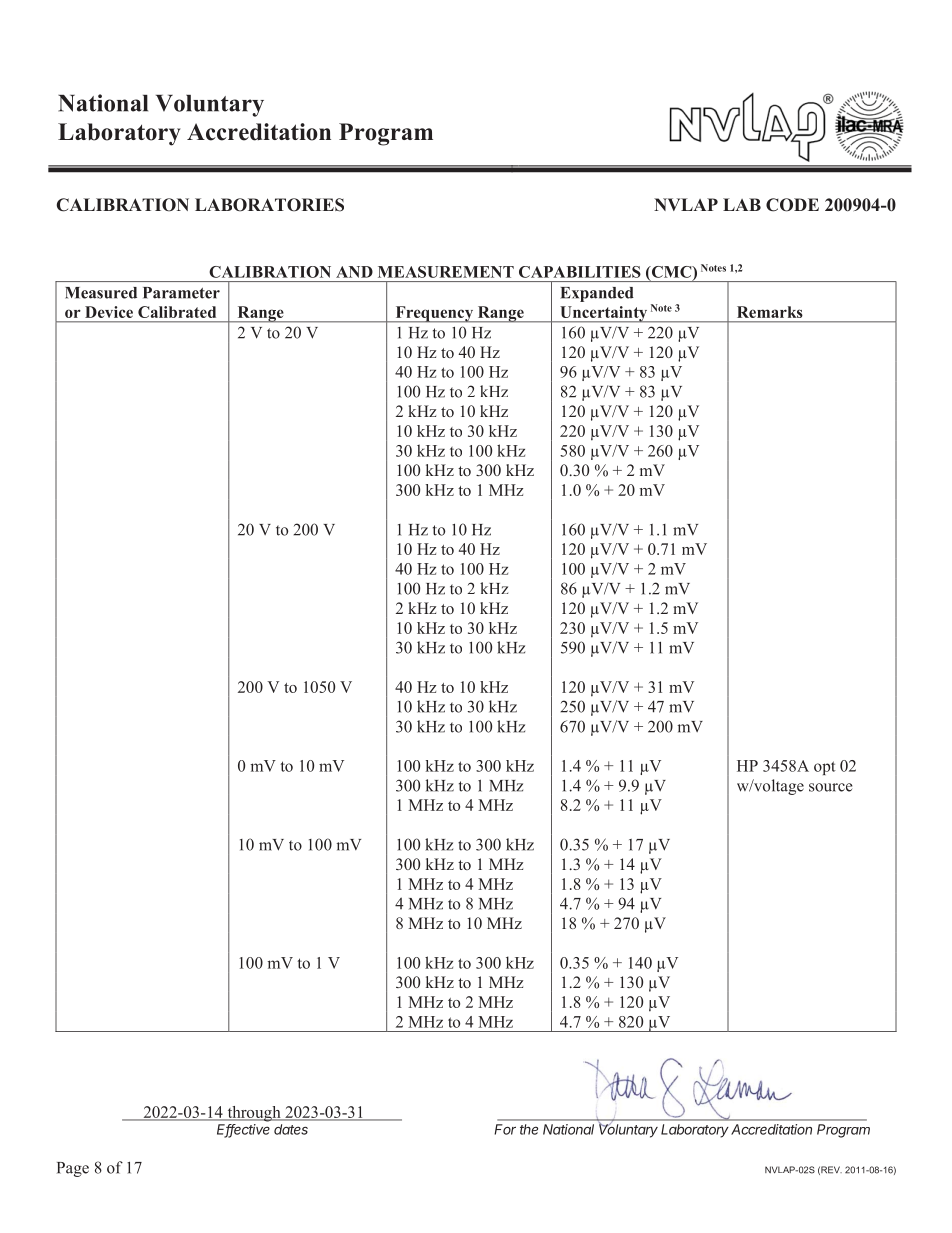  Describe the element at coordinates (529, 1129) in the image. I see `the` at that location.
